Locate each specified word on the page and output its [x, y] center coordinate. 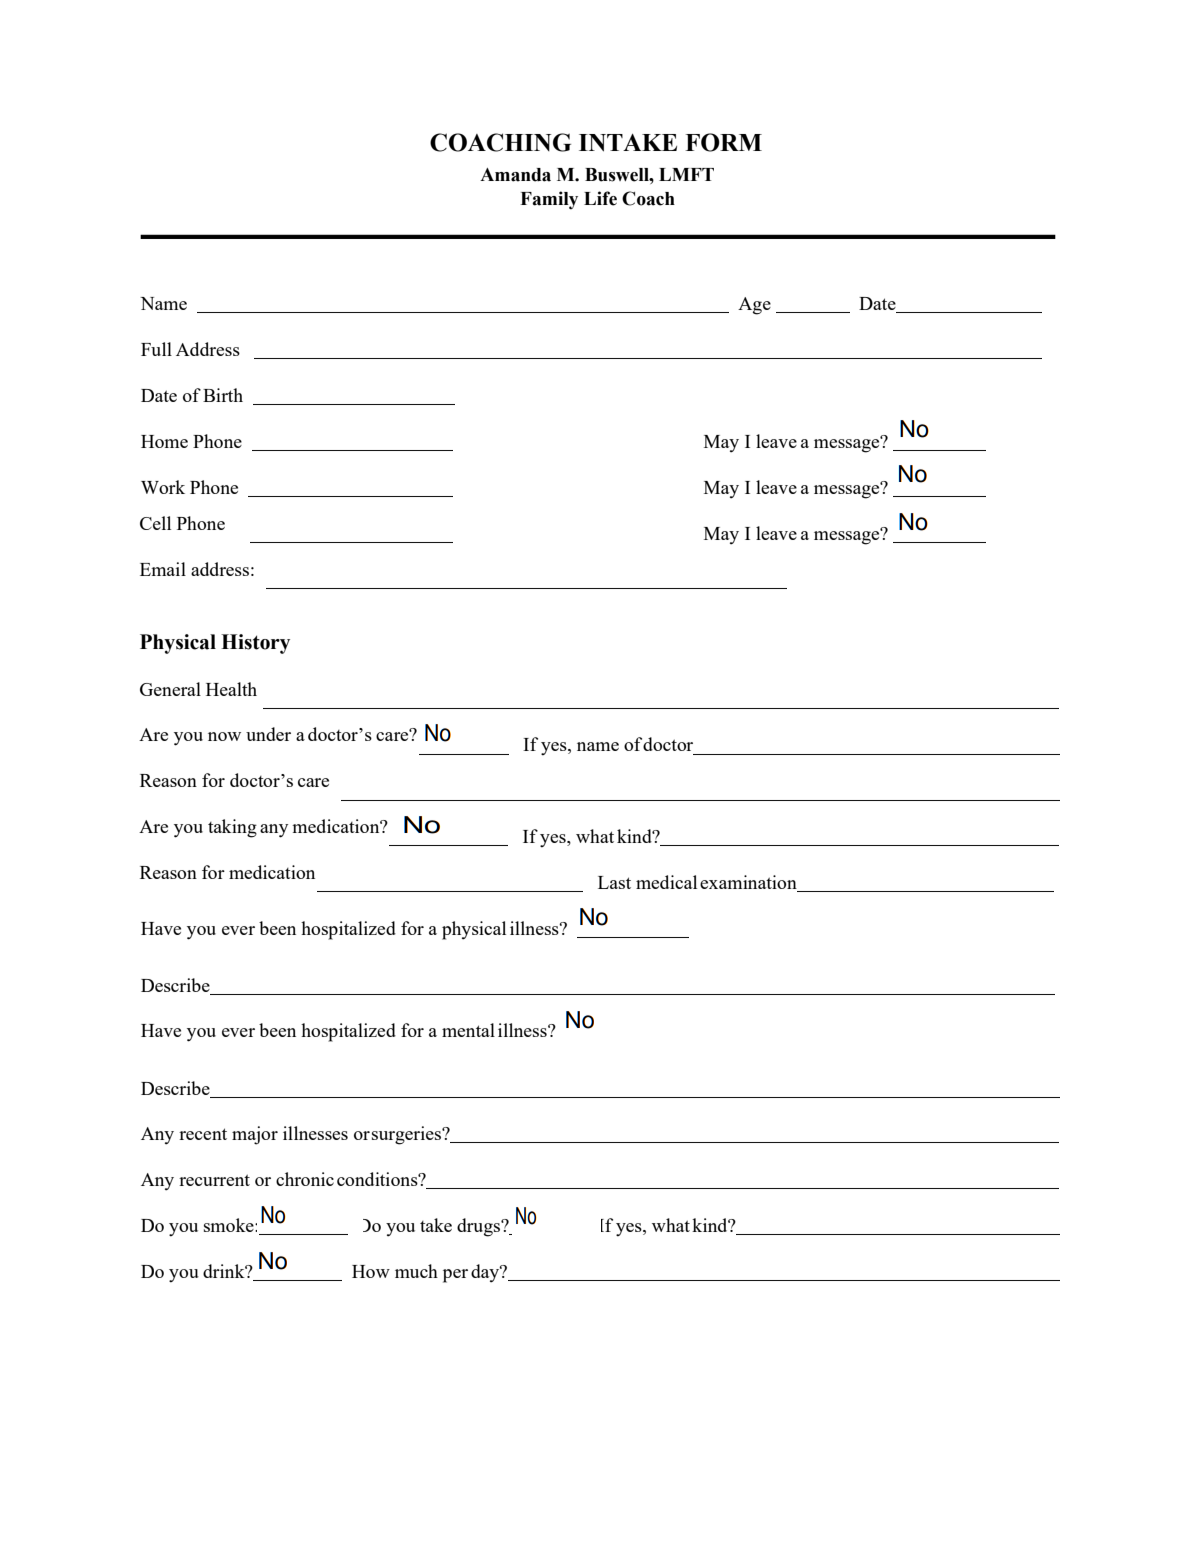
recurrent [214, 1180]
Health [231, 689]
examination [749, 883]
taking [232, 828]
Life [600, 198]
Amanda [515, 175]
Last [614, 882]
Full [156, 349]
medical [666, 882]
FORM [723, 142]
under [268, 734]
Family [549, 200]
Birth [223, 395]
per [455, 1276]
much [416, 1271]
